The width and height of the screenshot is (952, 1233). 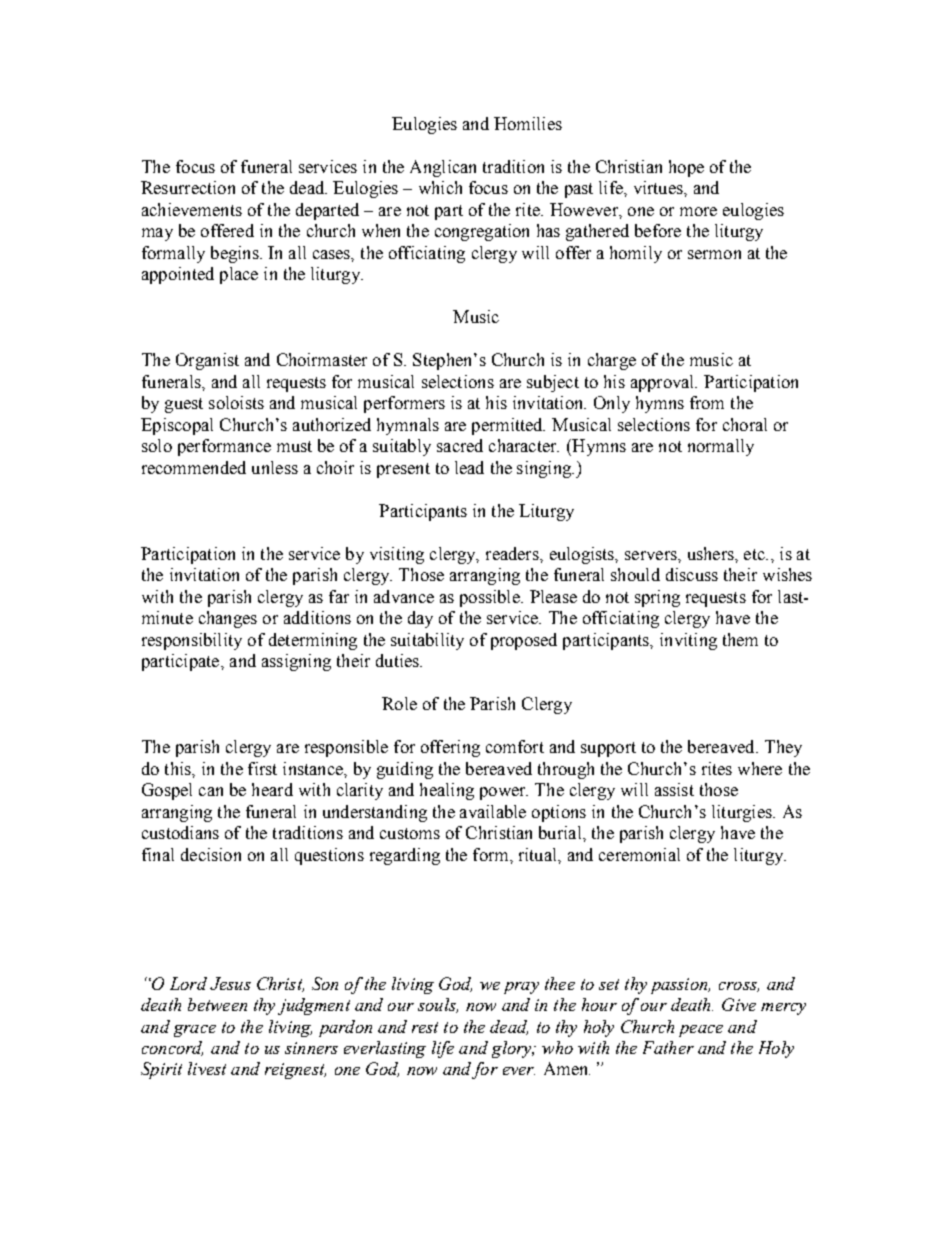 I want to click on lead, so click(x=469, y=467).
